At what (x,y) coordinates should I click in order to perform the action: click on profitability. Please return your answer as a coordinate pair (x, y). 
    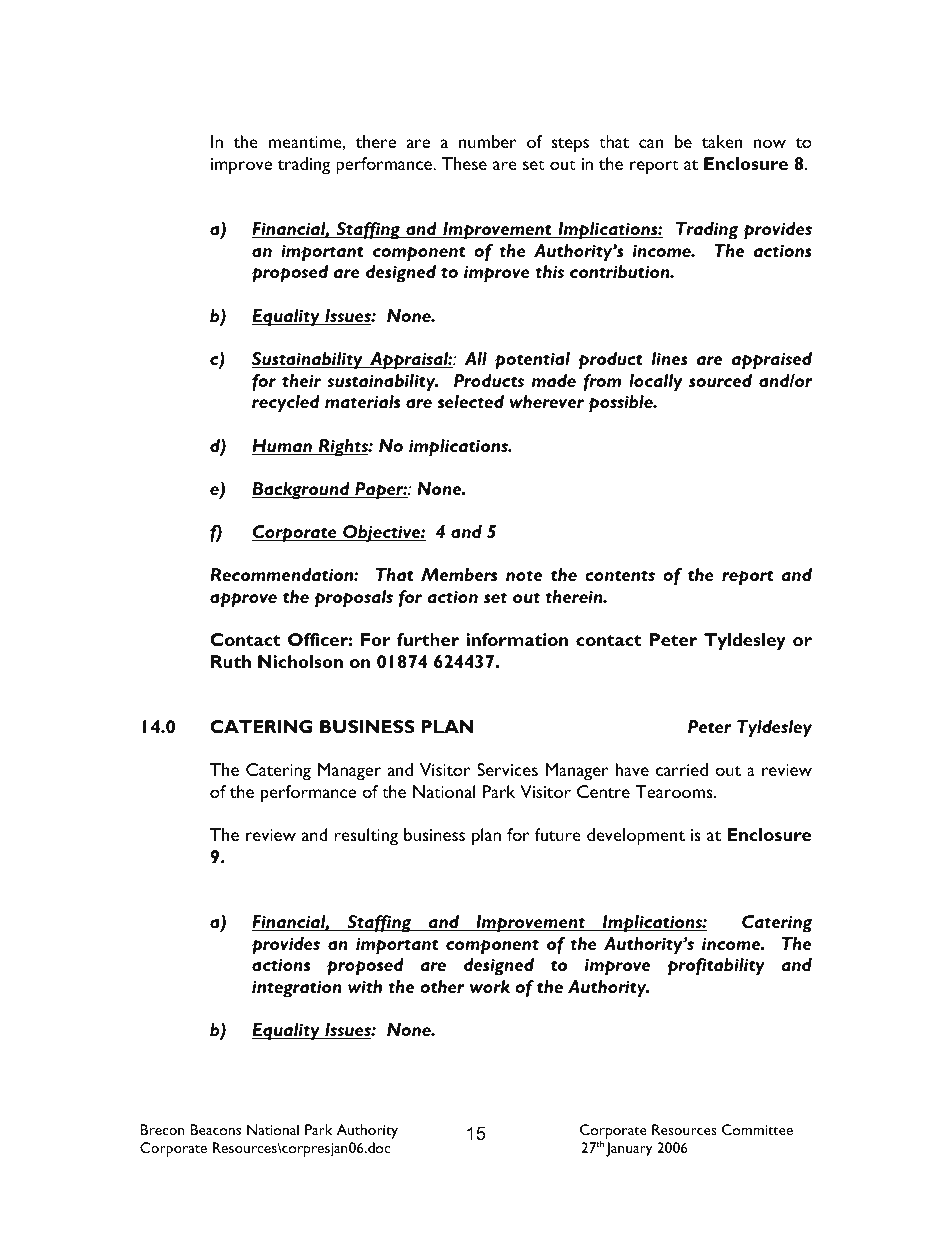
    Looking at the image, I should click on (716, 967).
